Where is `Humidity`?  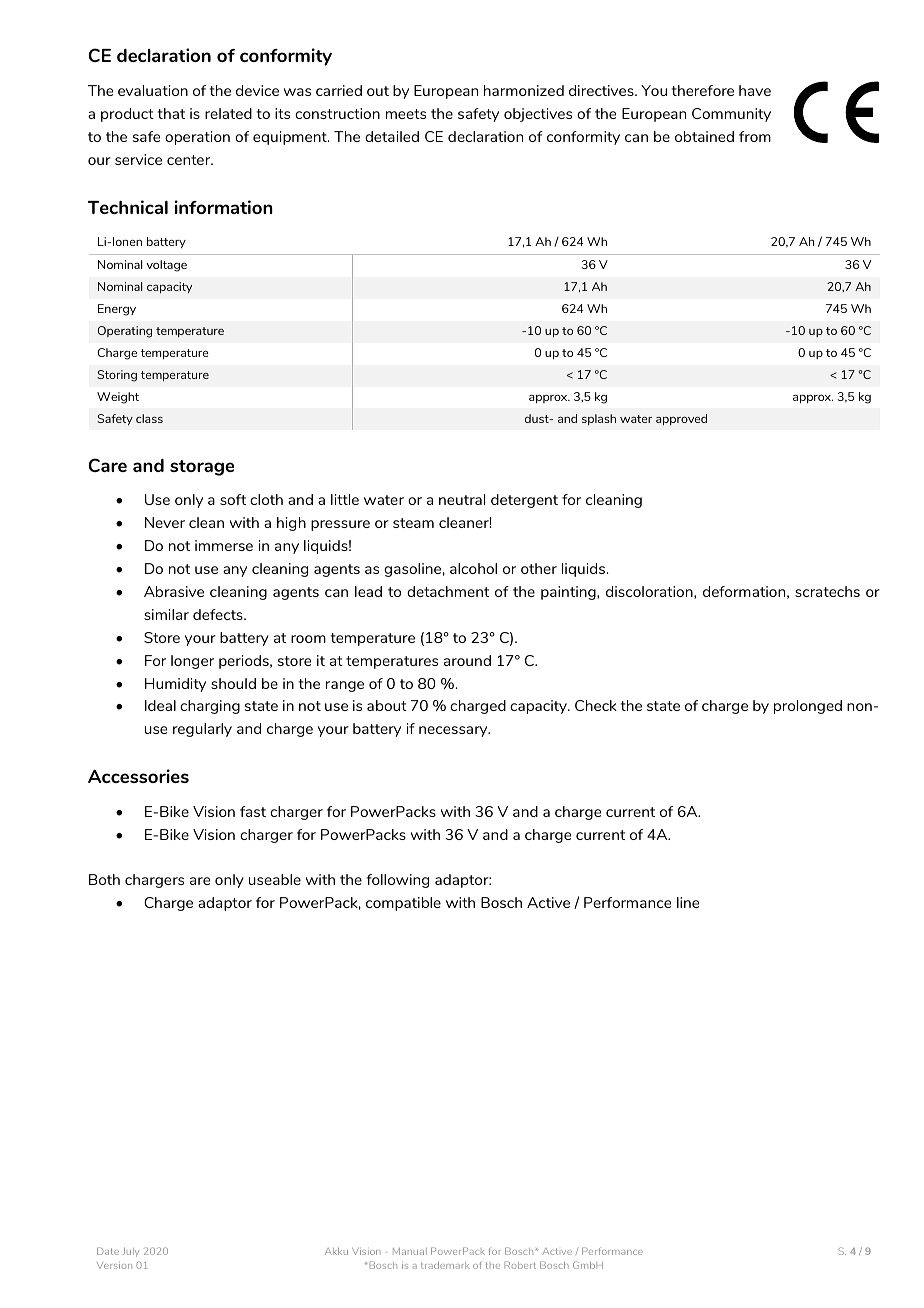
Humidity is located at coordinates (175, 685).
